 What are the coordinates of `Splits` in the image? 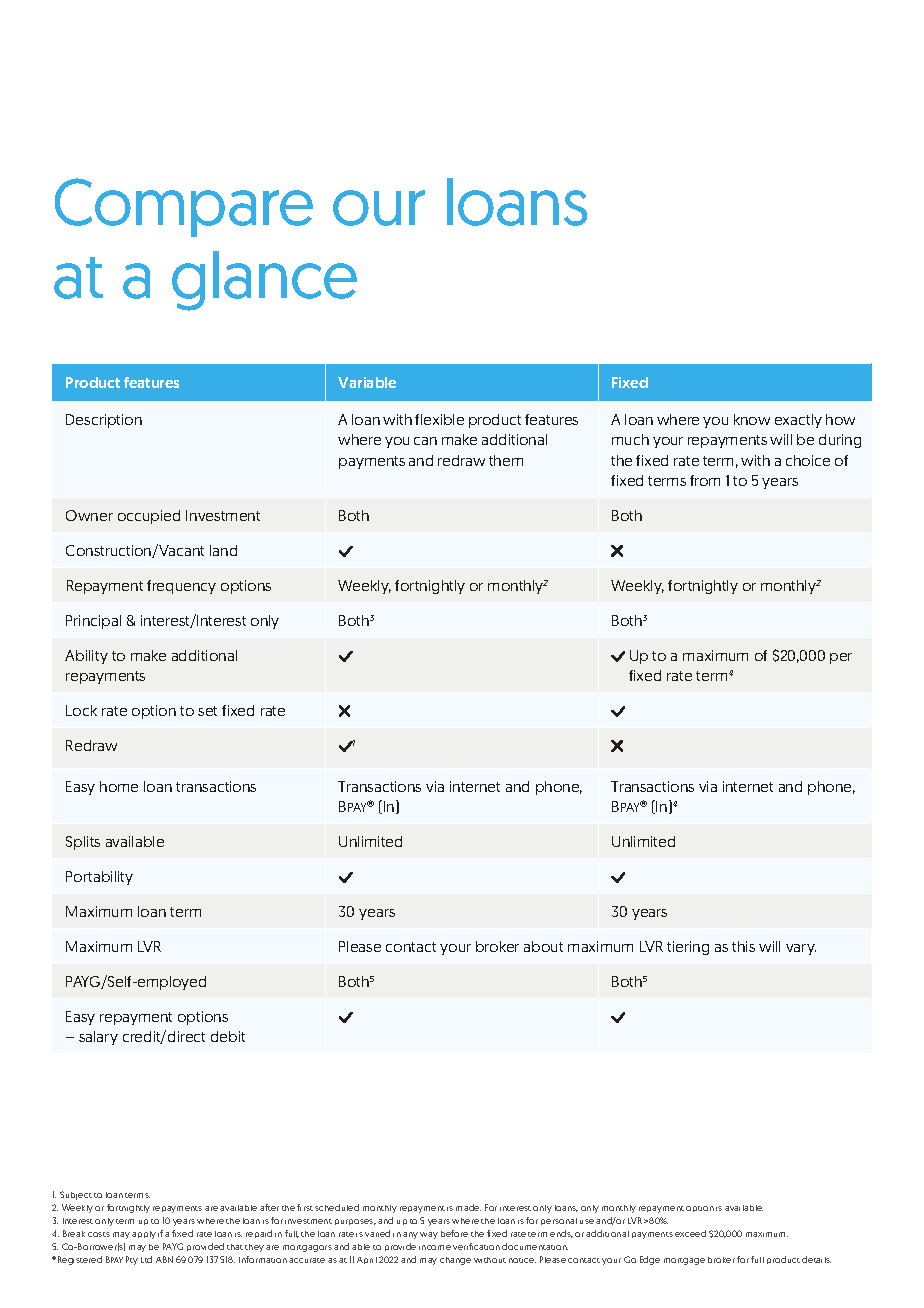 It's located at (83, 843).
